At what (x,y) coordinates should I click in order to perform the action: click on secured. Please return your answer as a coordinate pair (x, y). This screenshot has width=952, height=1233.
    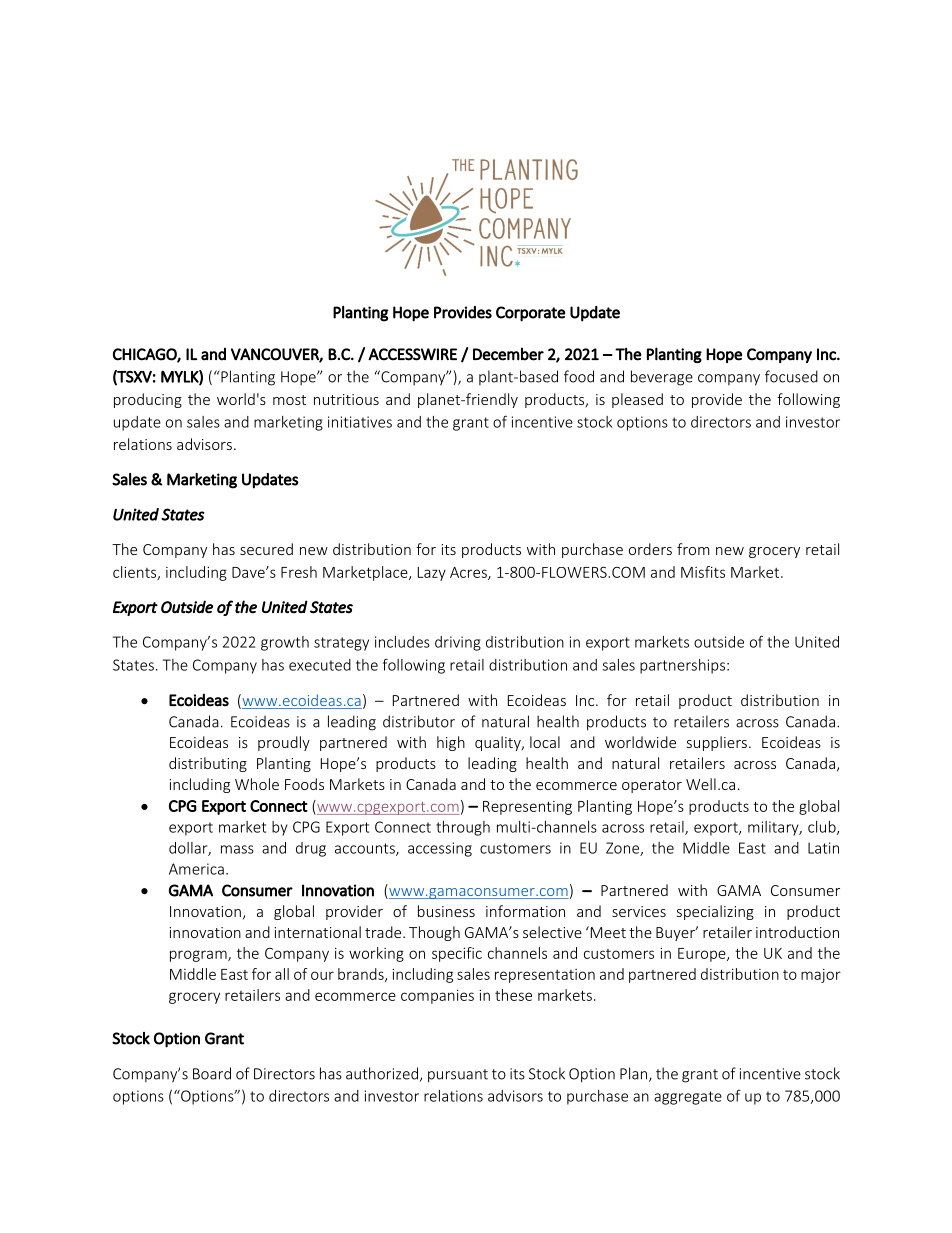
    Looking at the image, I should click on (266, 549).
